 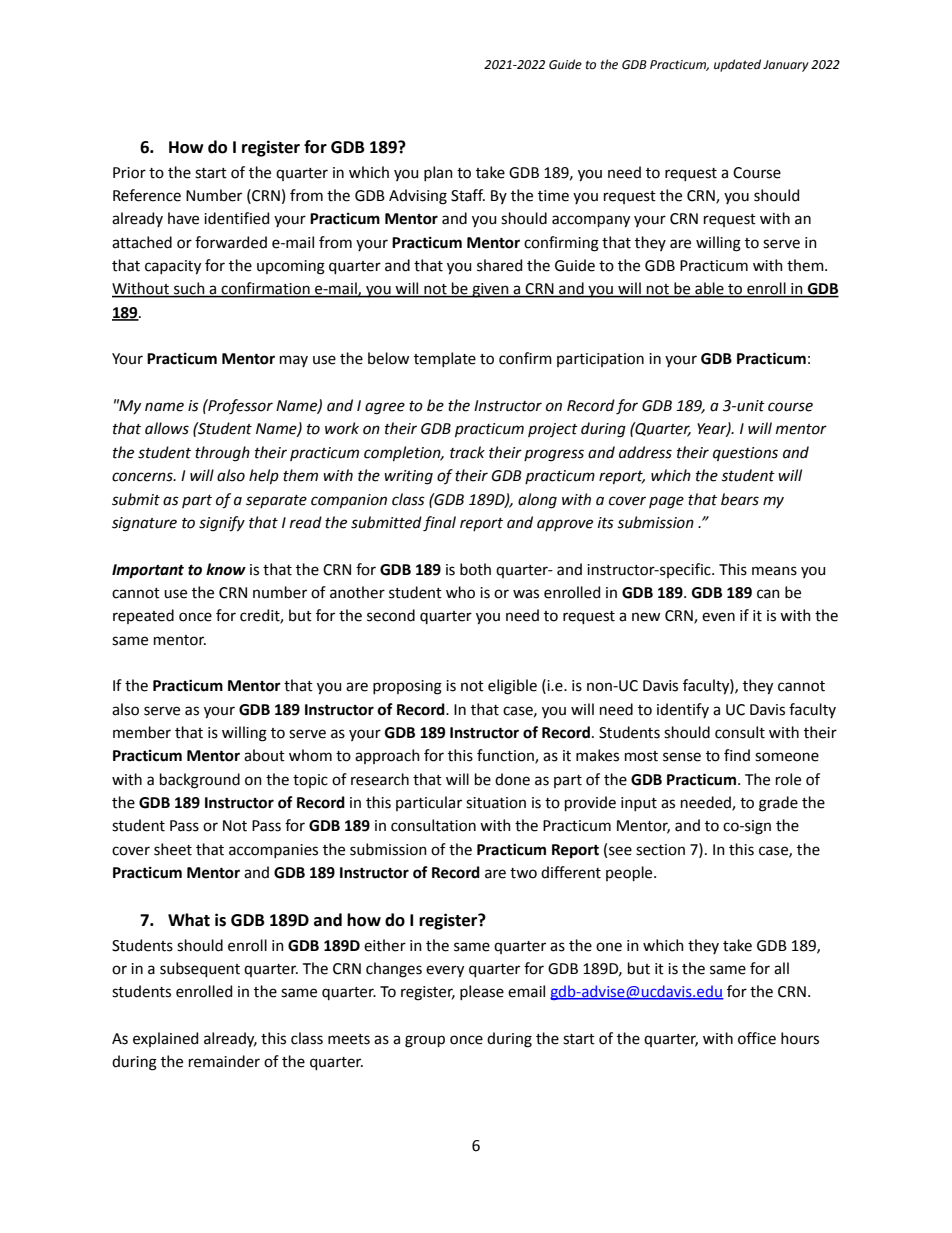 What do you see at coordinates (438, 173) in the image?
I see `plan` at bounding box center [438, 173].
